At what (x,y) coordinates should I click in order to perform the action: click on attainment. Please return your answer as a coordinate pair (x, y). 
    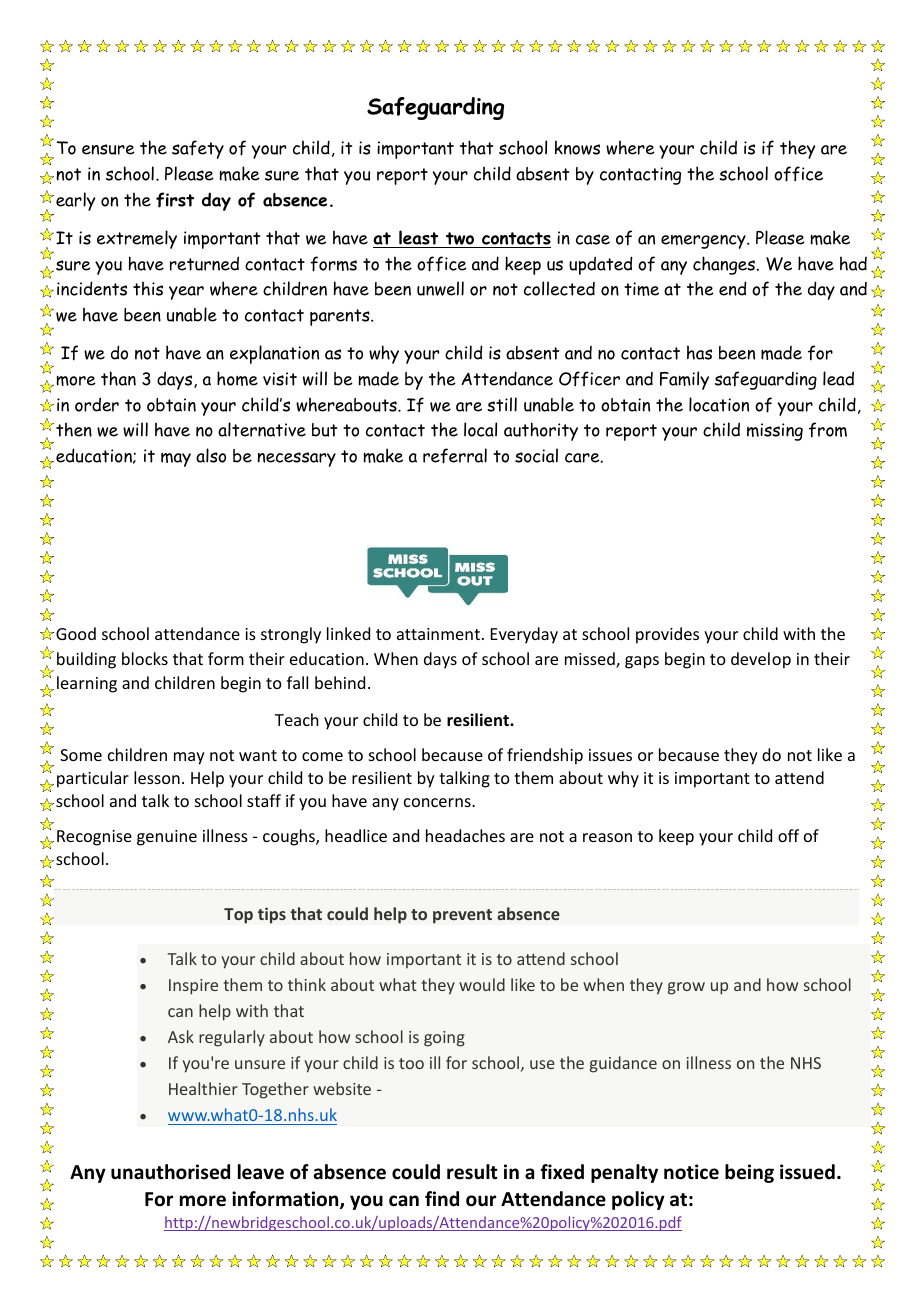
    Looking at the image, I should click on (438, 634).
